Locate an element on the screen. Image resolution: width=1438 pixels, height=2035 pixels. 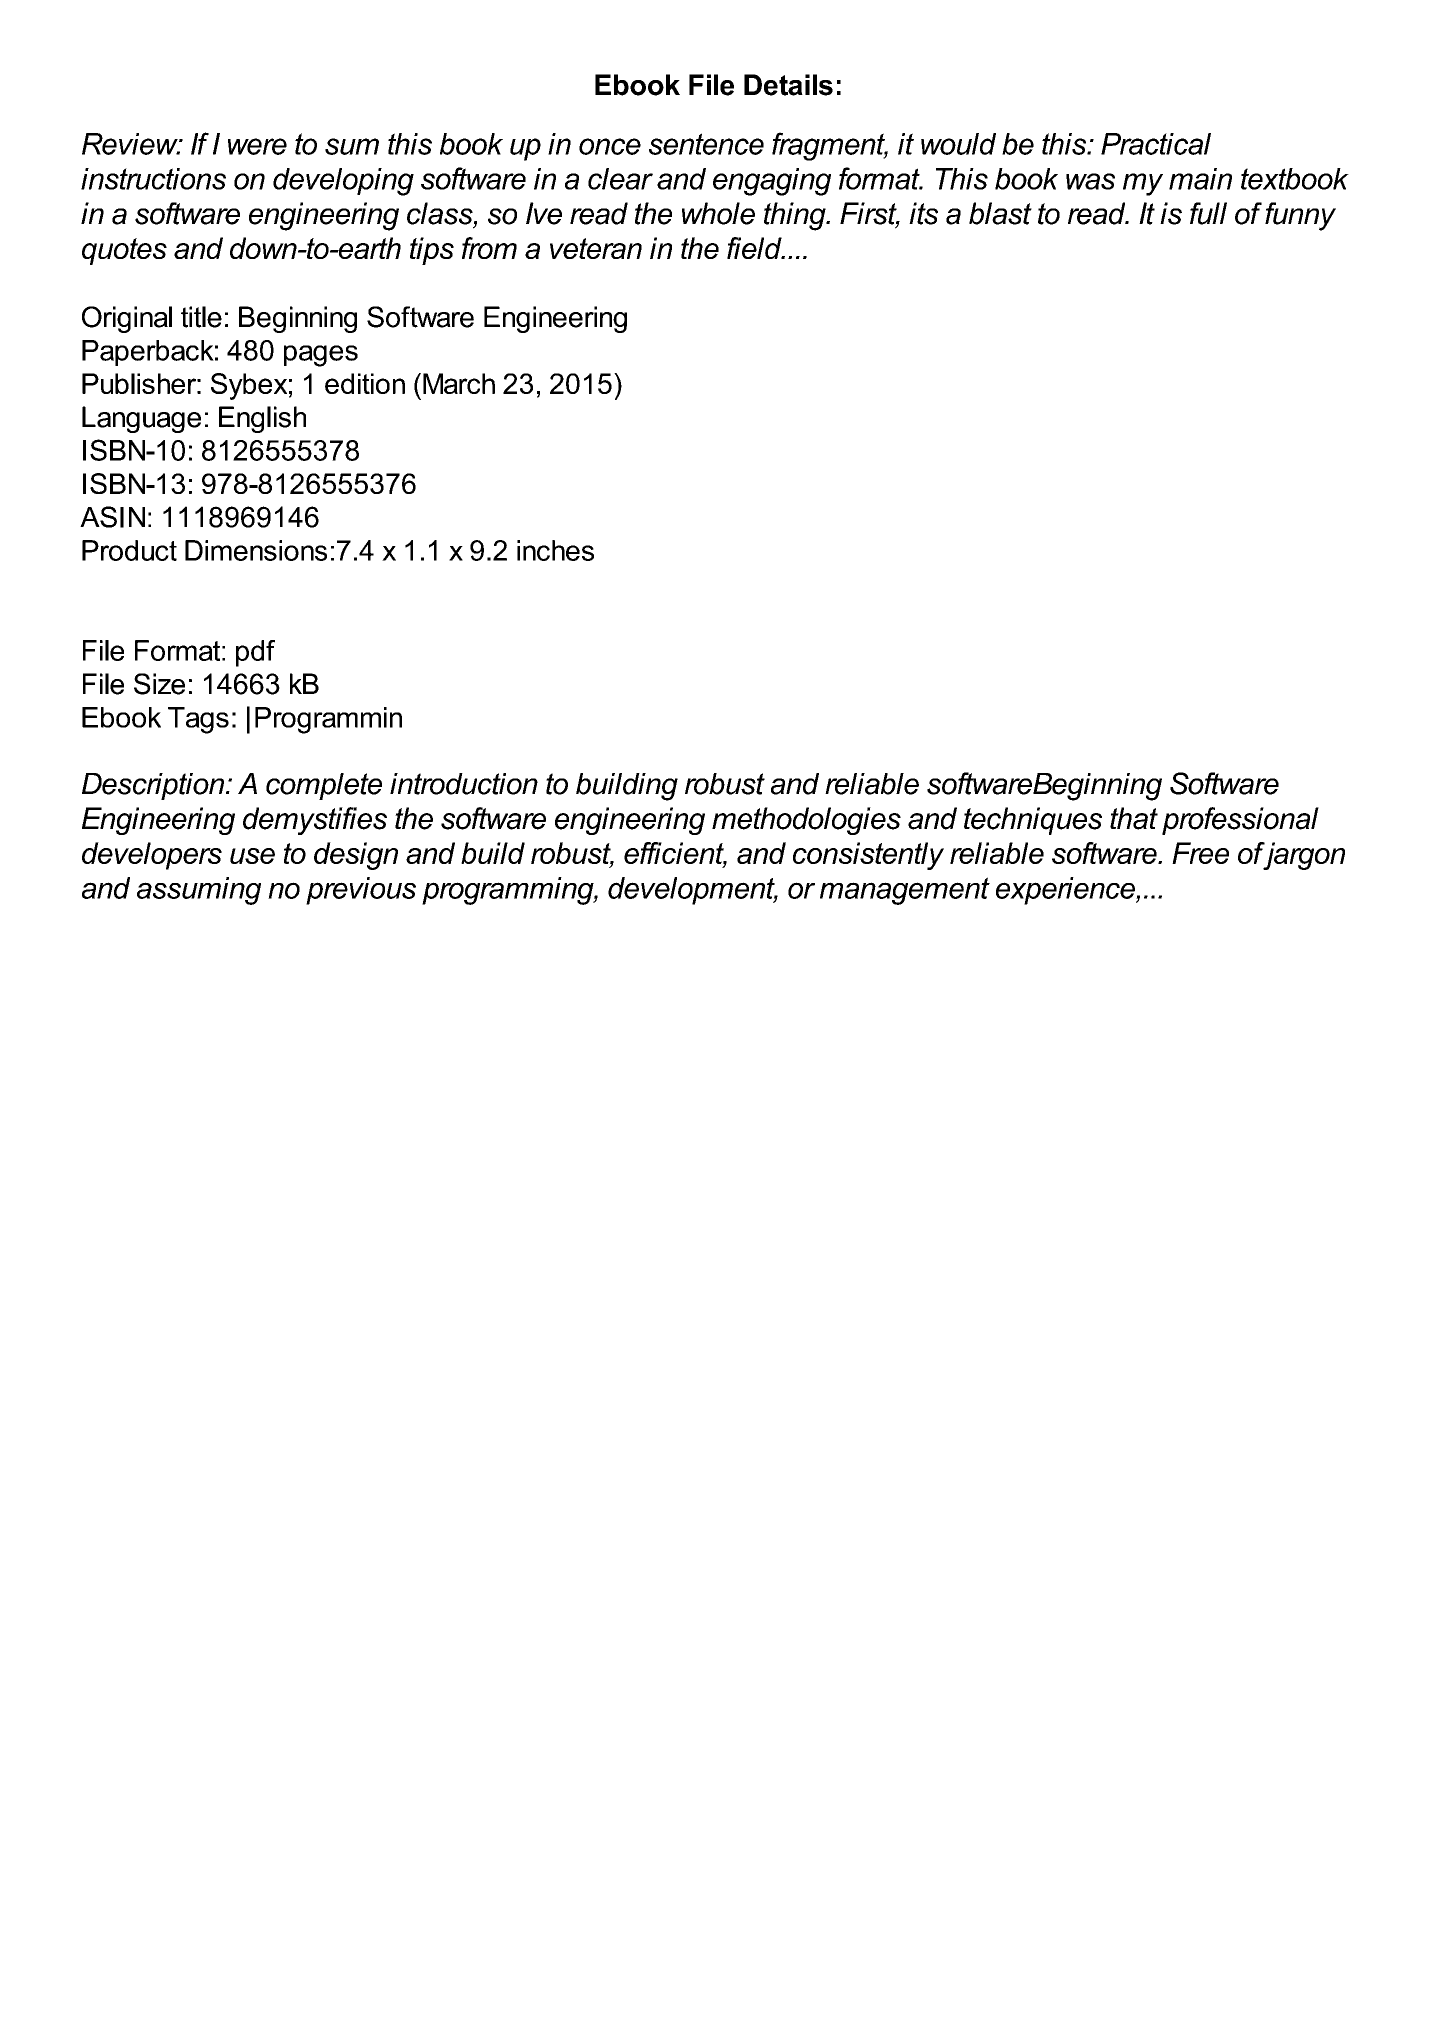
Product is located at coordinates (129, 550).
